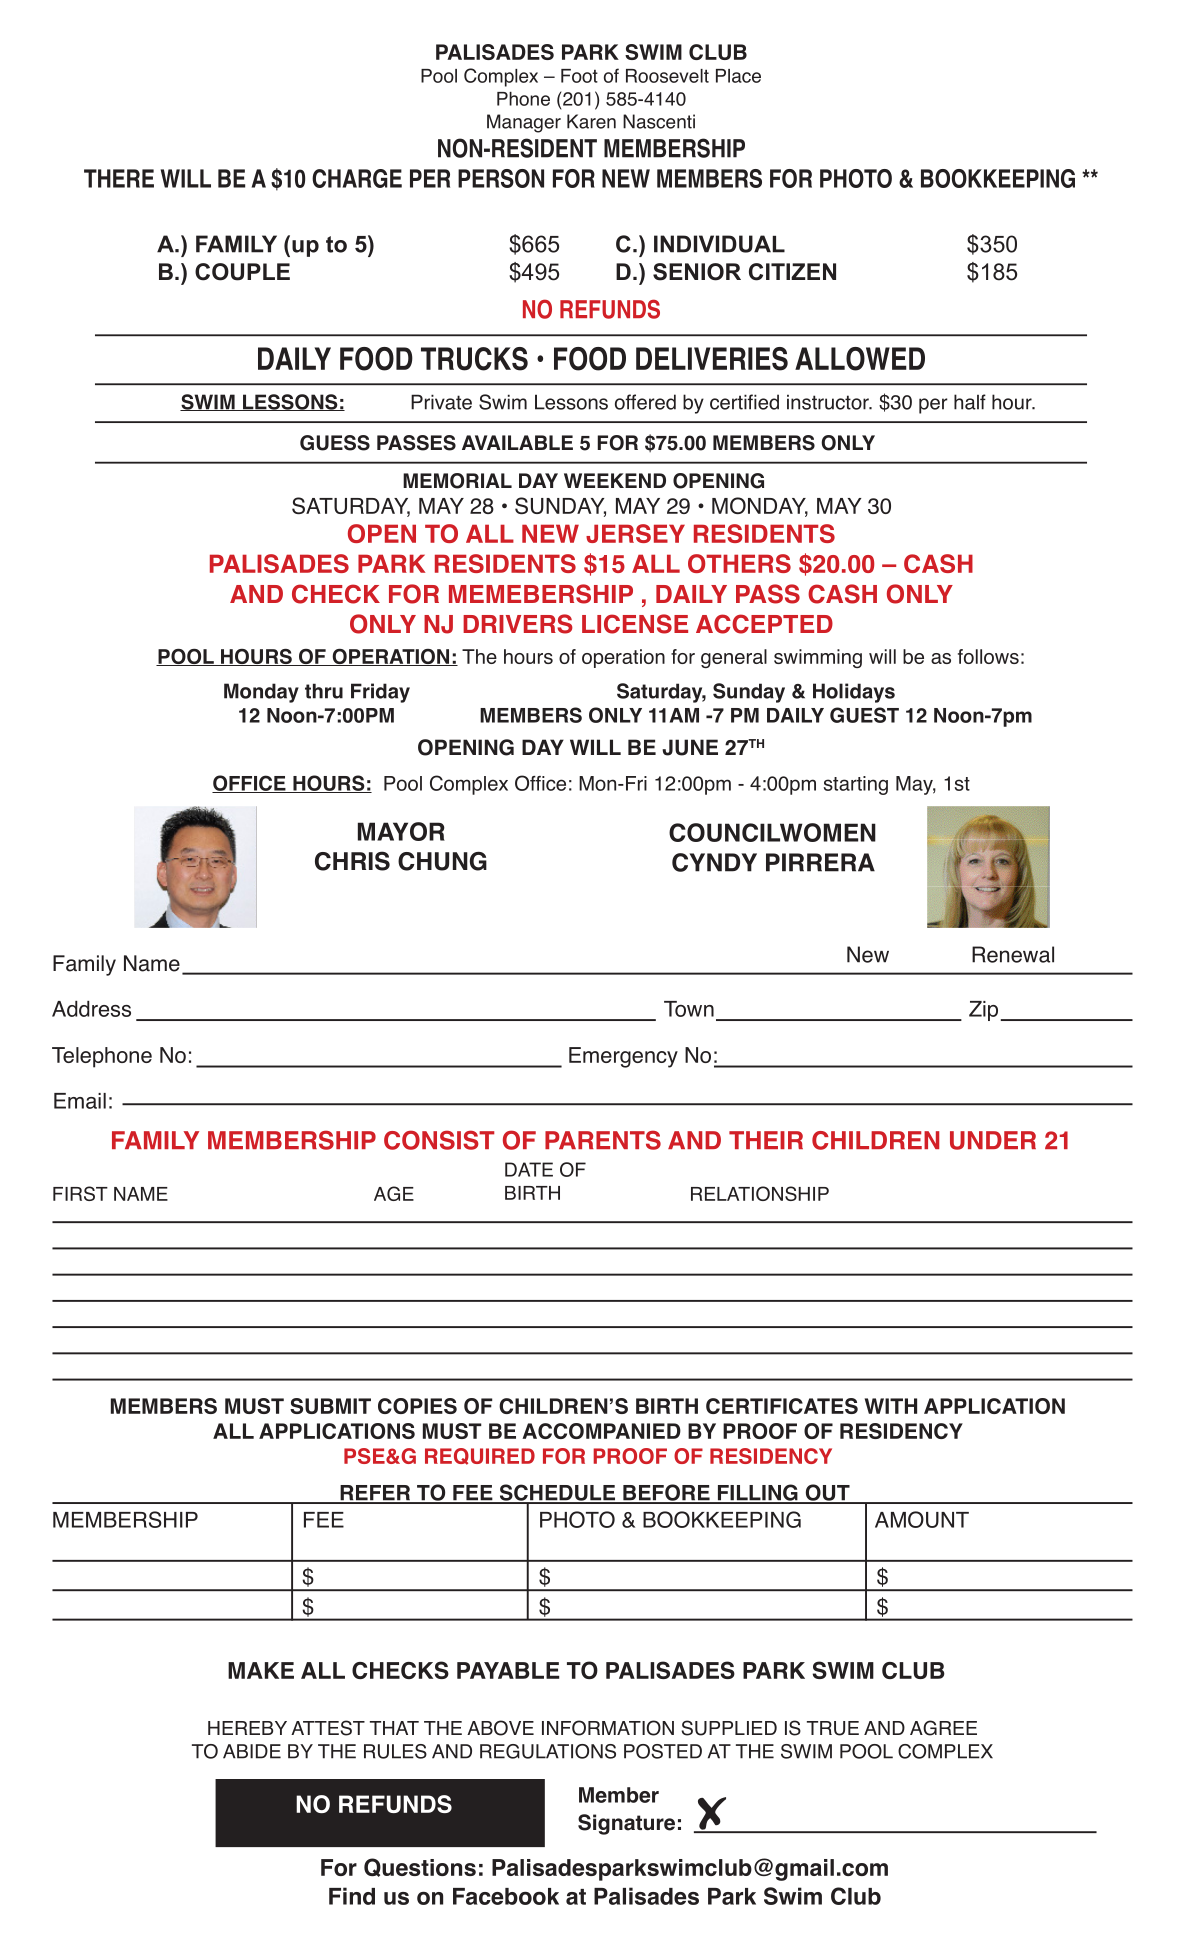 The image size is (1182, 1946). Describe the element at coordinates (891, 1406) in the document. I see `WITH` at that location.
